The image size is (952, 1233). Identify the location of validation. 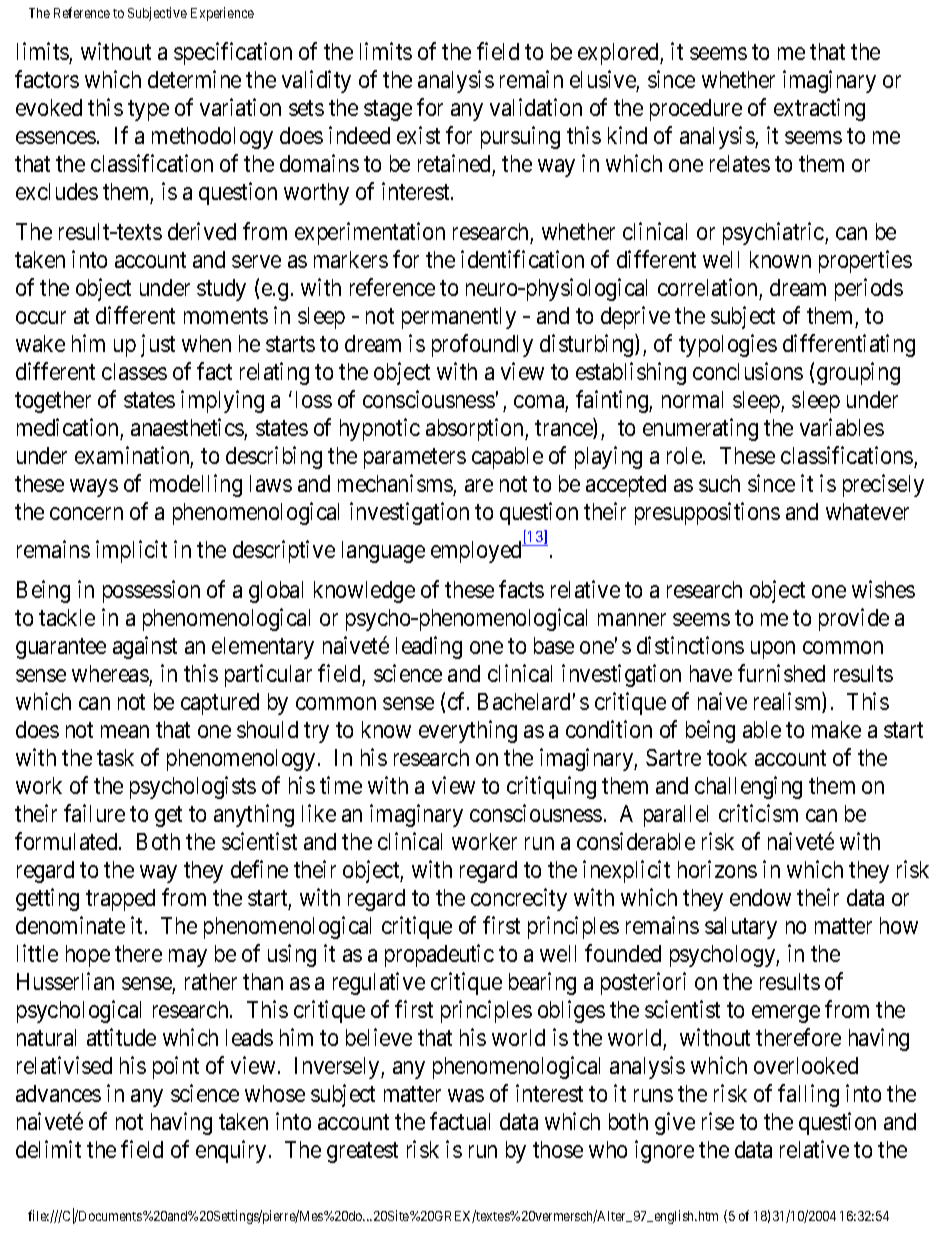
(536, 107).
